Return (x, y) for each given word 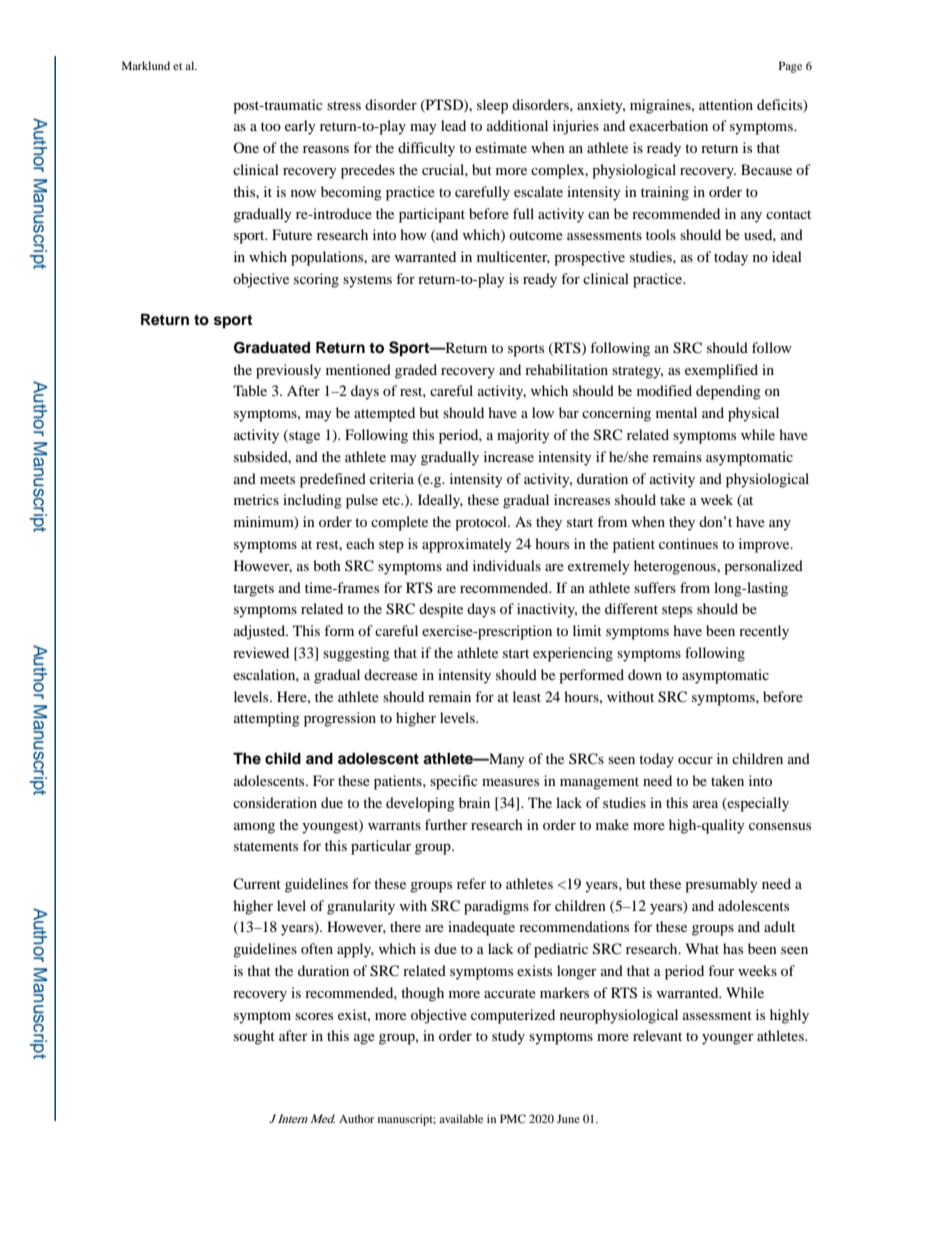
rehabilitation (566, 369)
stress (344, 105)
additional (517, 125)
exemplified (721, 371)
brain (474, 802)
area (705, 804)
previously (288, 371)
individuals (507, 565)
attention (726, 104)
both (327, 565)
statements (266, 846)
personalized (763, 567)
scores (314, 1016)
